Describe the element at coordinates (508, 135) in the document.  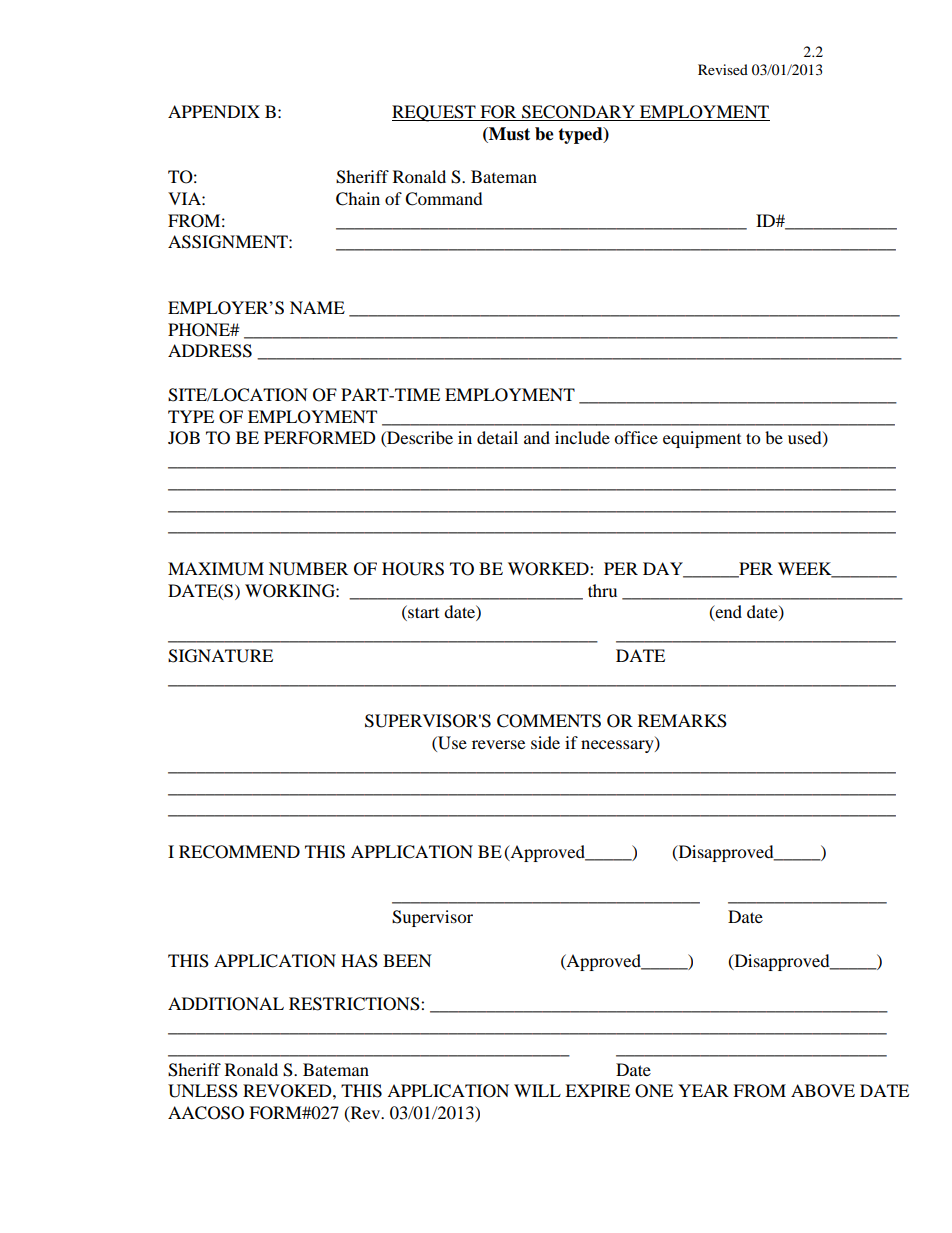
I see `Must` at that location.
